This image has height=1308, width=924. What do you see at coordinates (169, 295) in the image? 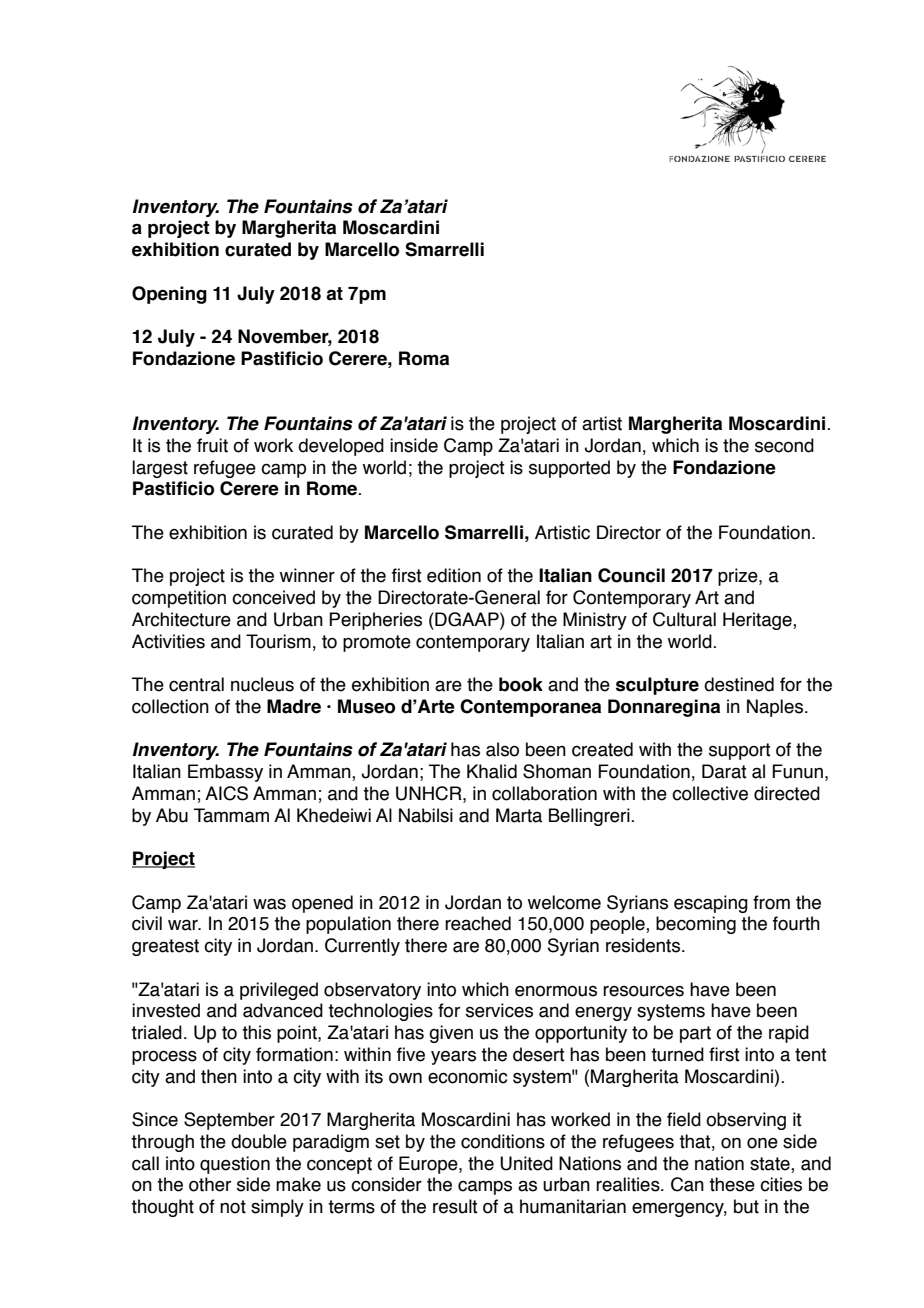
I see `Opening` at bounding box center [169, 295].
